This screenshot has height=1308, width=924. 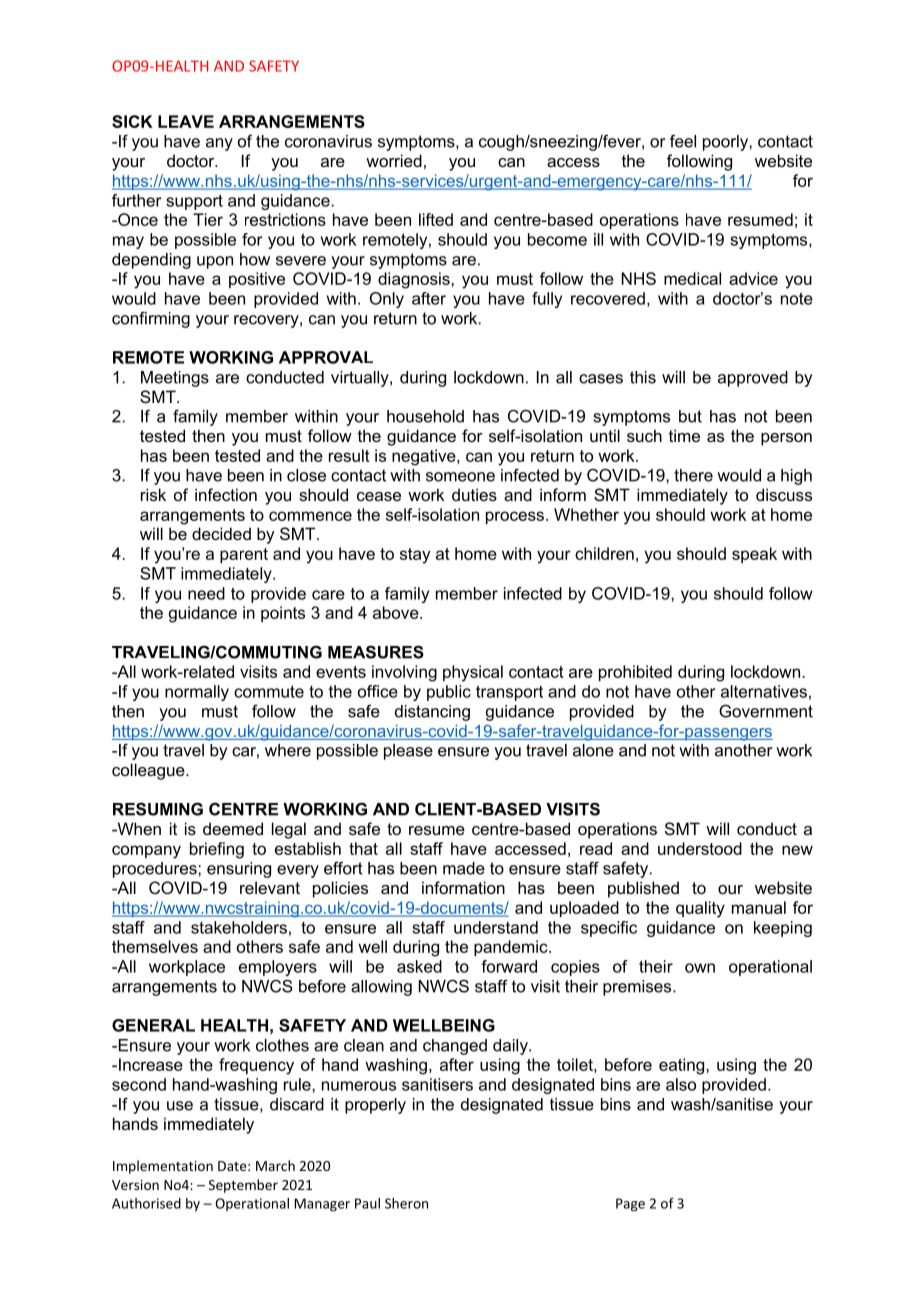 I want to click on feel, so click(x=683, y=141).
